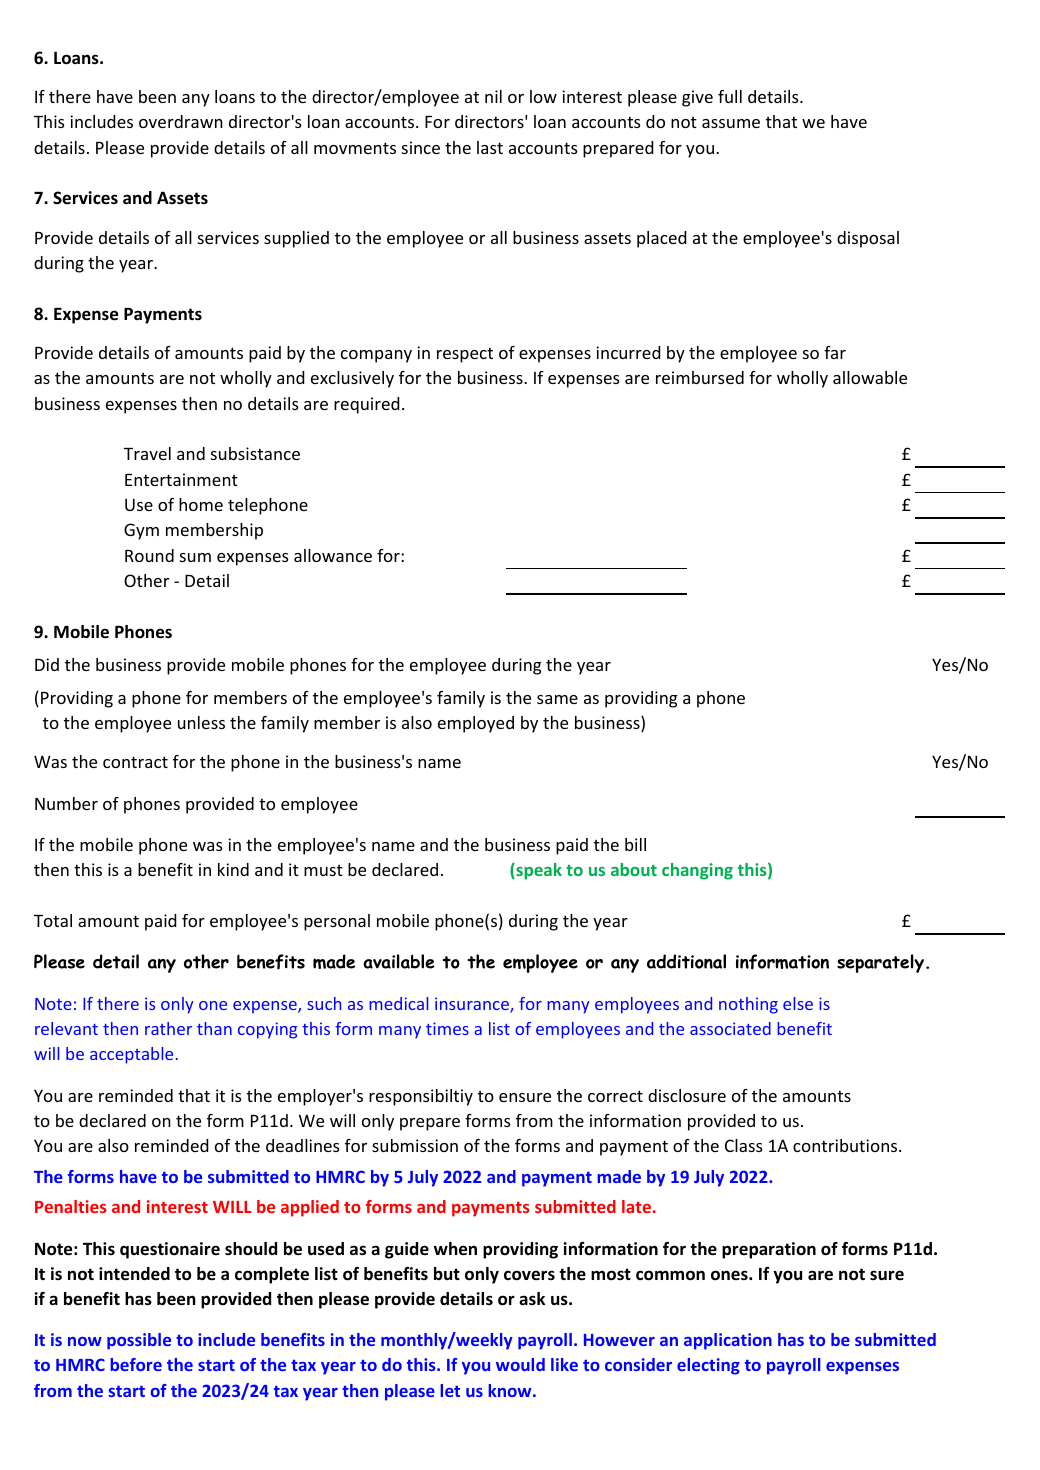  I want to click on overdrawn, so click(181, 121).
